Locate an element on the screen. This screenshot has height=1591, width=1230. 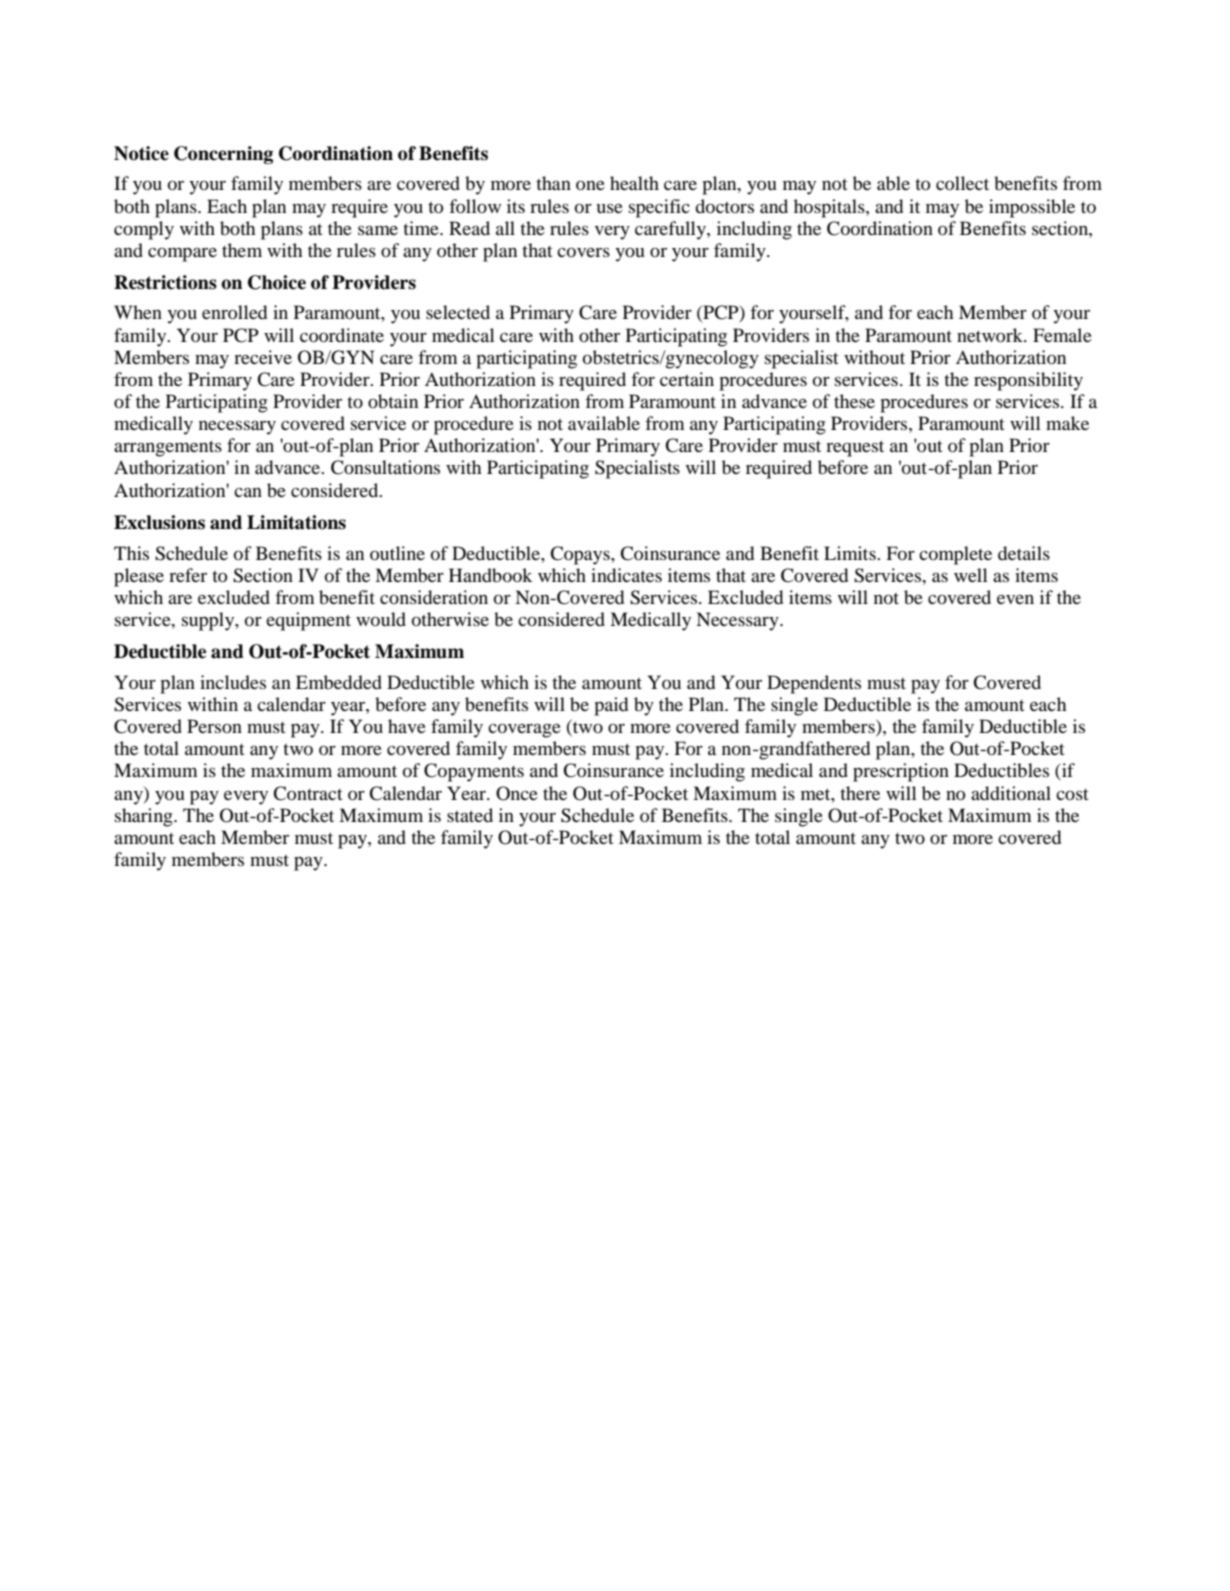
Notice is located at coordinates (141, 153).
